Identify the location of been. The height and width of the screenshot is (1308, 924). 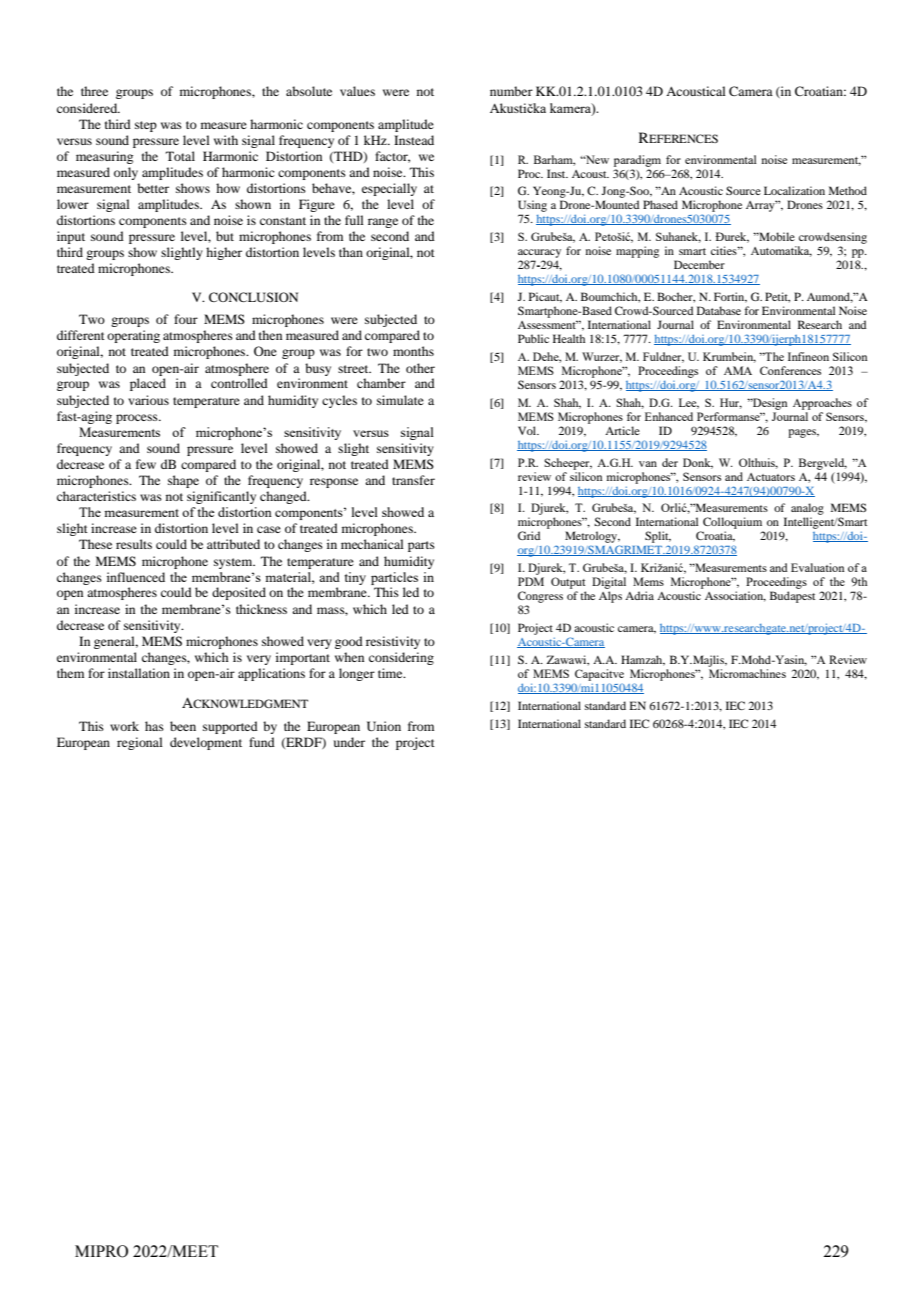
(183, 726).
